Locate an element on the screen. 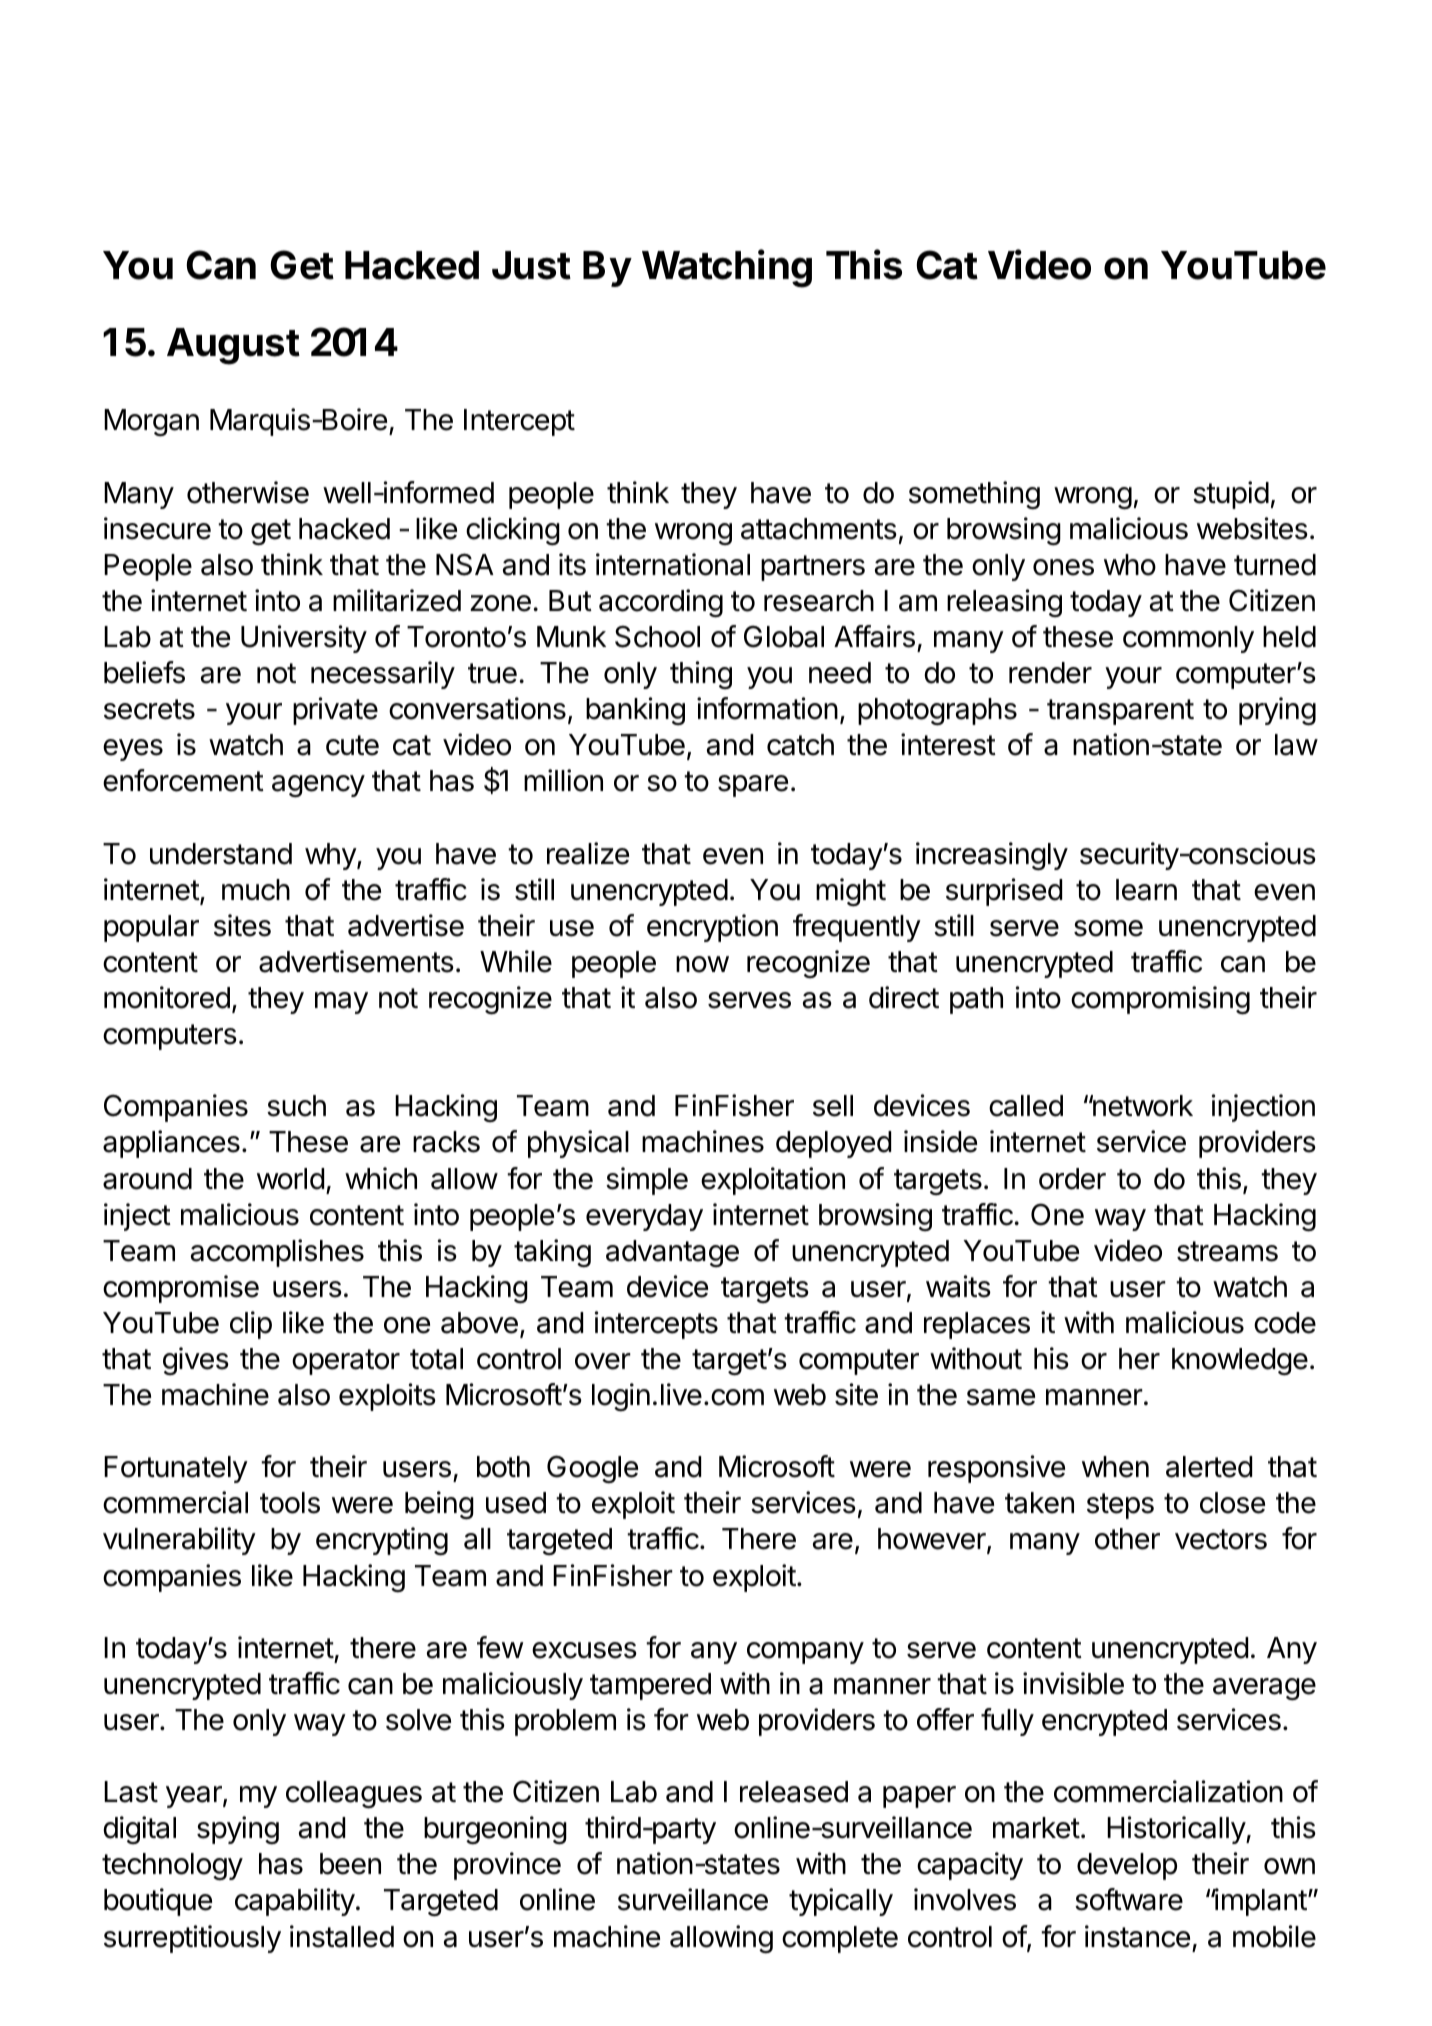  such is located at coordinates (296, 1106).
